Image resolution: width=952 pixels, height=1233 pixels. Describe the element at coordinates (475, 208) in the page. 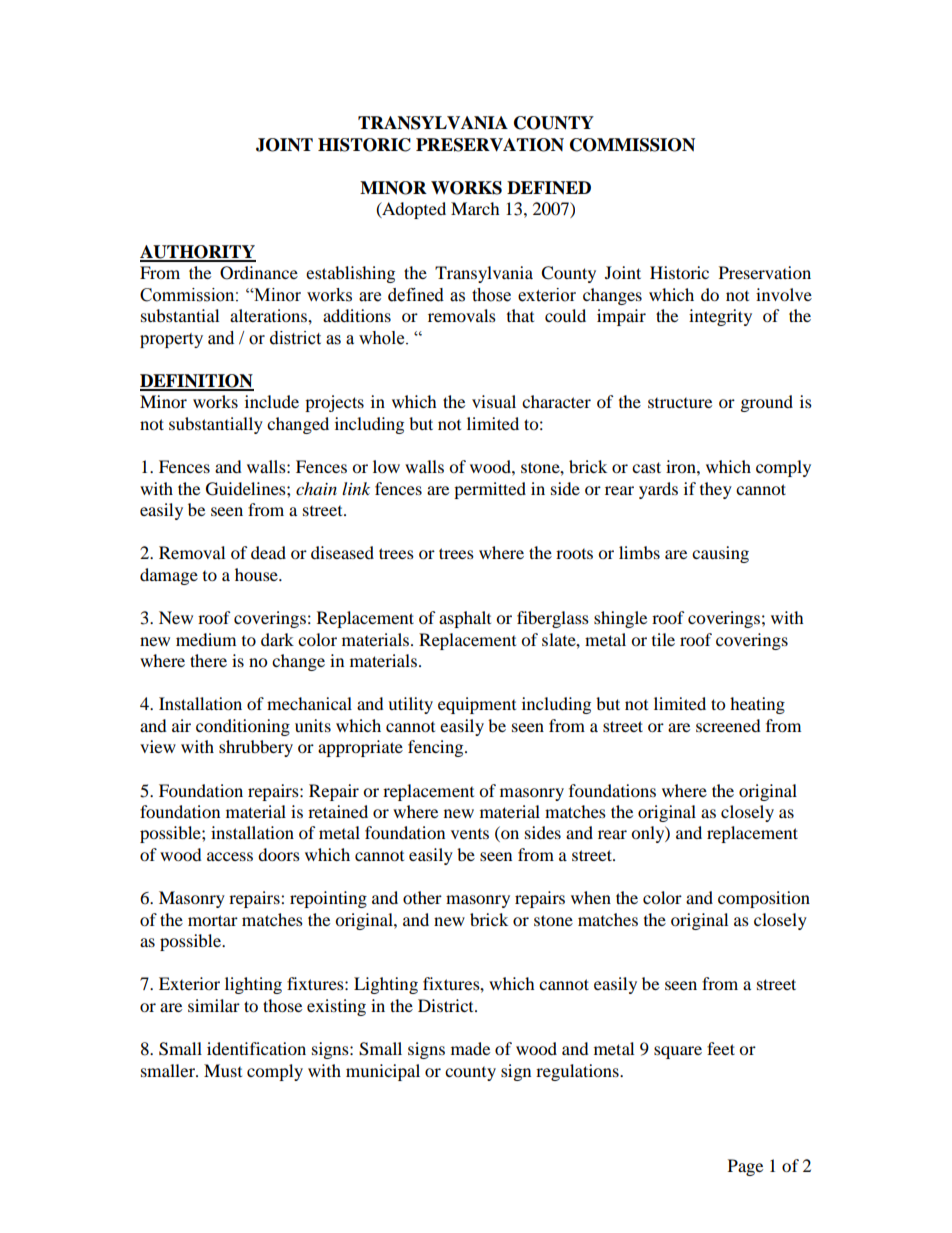

I see `March` at that location.
